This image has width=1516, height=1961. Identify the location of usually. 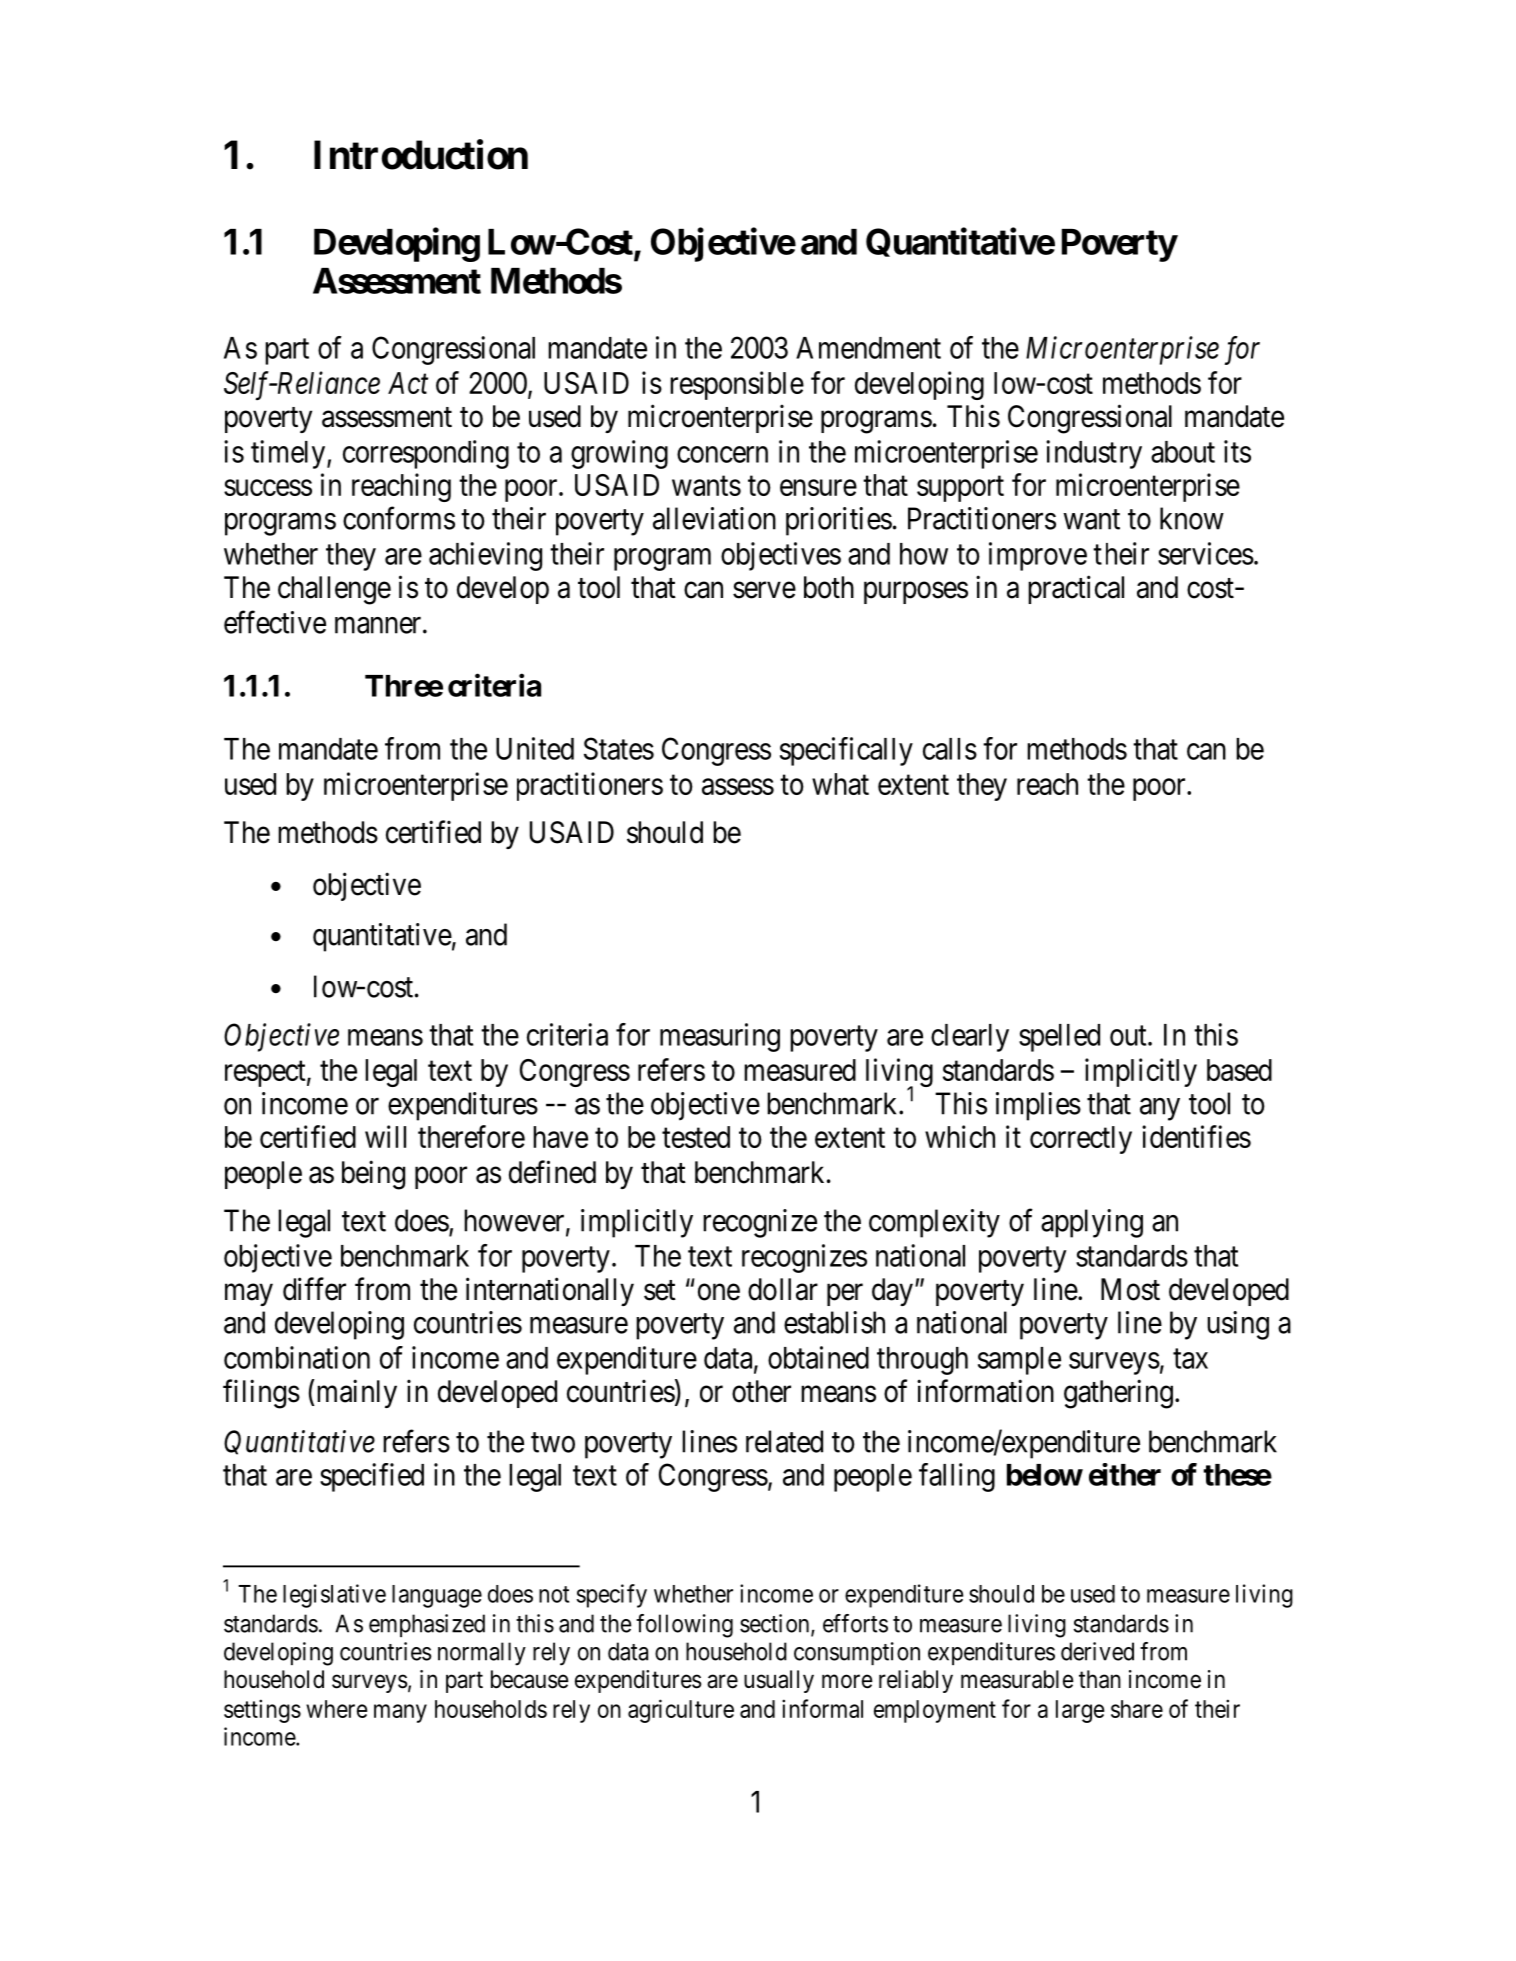
(779, 1681).
